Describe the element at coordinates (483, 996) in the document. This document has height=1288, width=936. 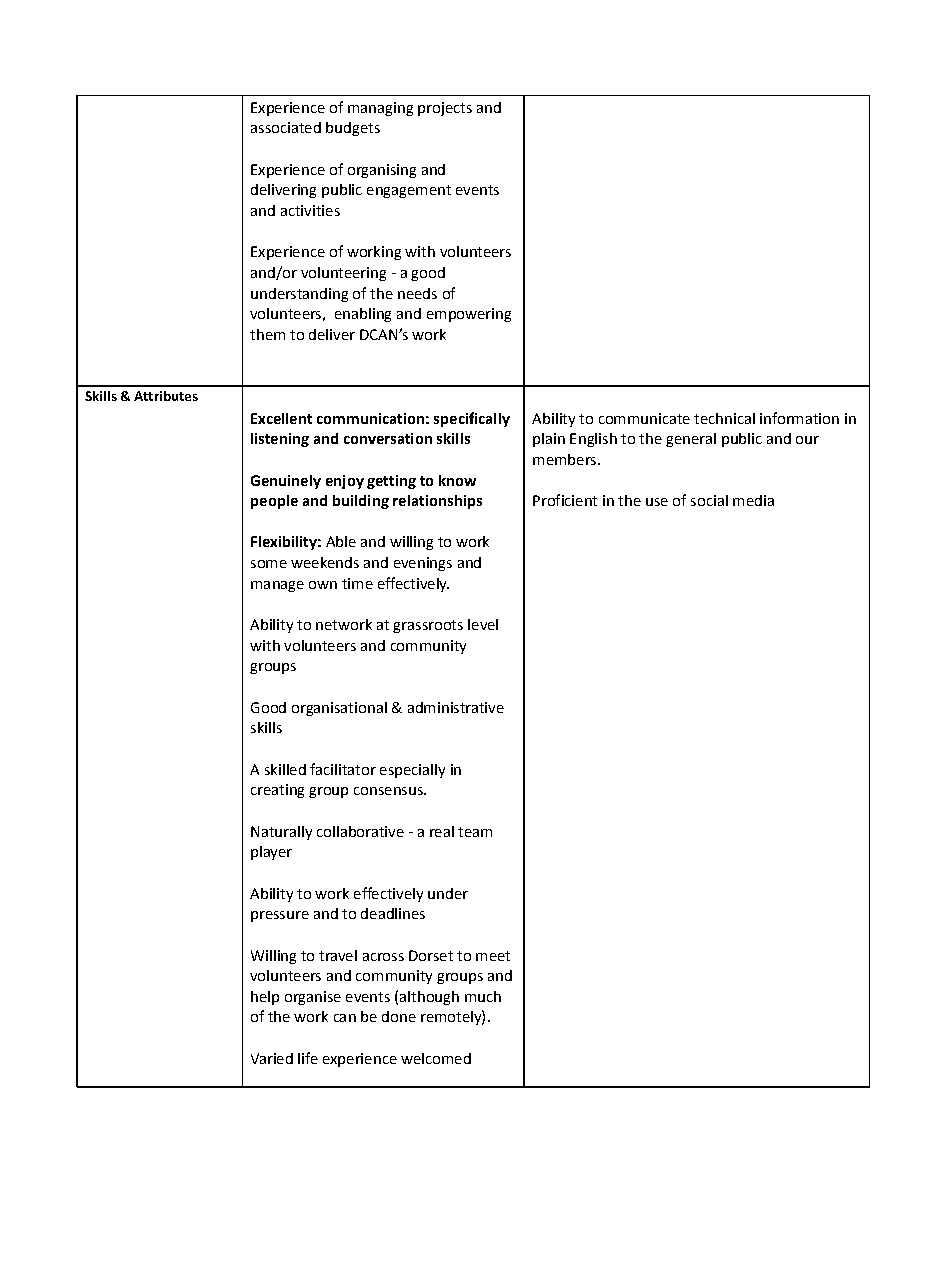
I see `much` at that location.
